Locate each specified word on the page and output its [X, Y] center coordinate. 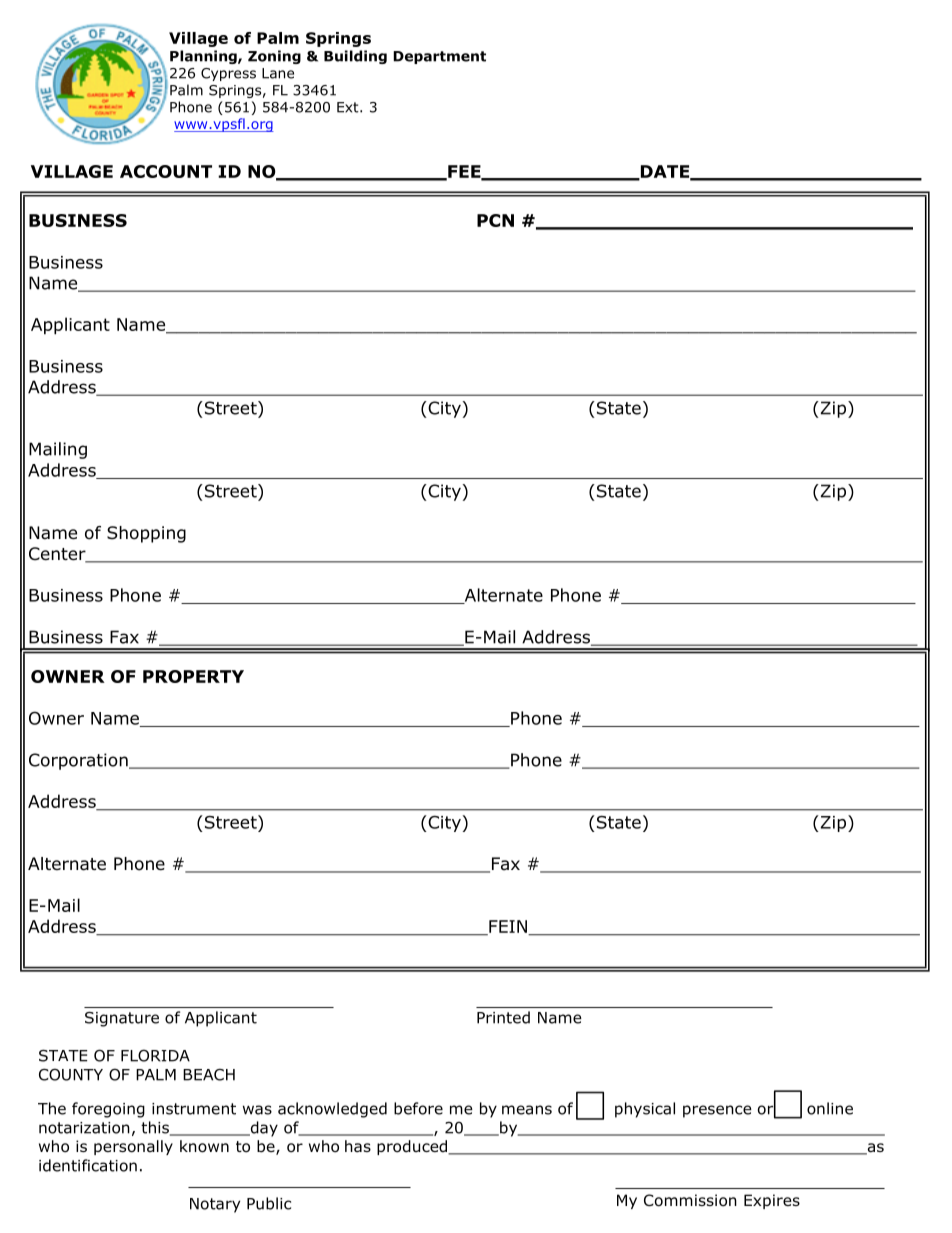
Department [439, 57]
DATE [665, 172]
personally [133, 1147]
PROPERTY [193, 676]
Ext [349, 107]
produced [413, 1147]
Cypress [228, 74]
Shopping [146, 534]
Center [58, 555]
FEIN [508, 927]
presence [717, 1111]
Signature [122, 1019]
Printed [503, 1017]
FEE [464, 172]
